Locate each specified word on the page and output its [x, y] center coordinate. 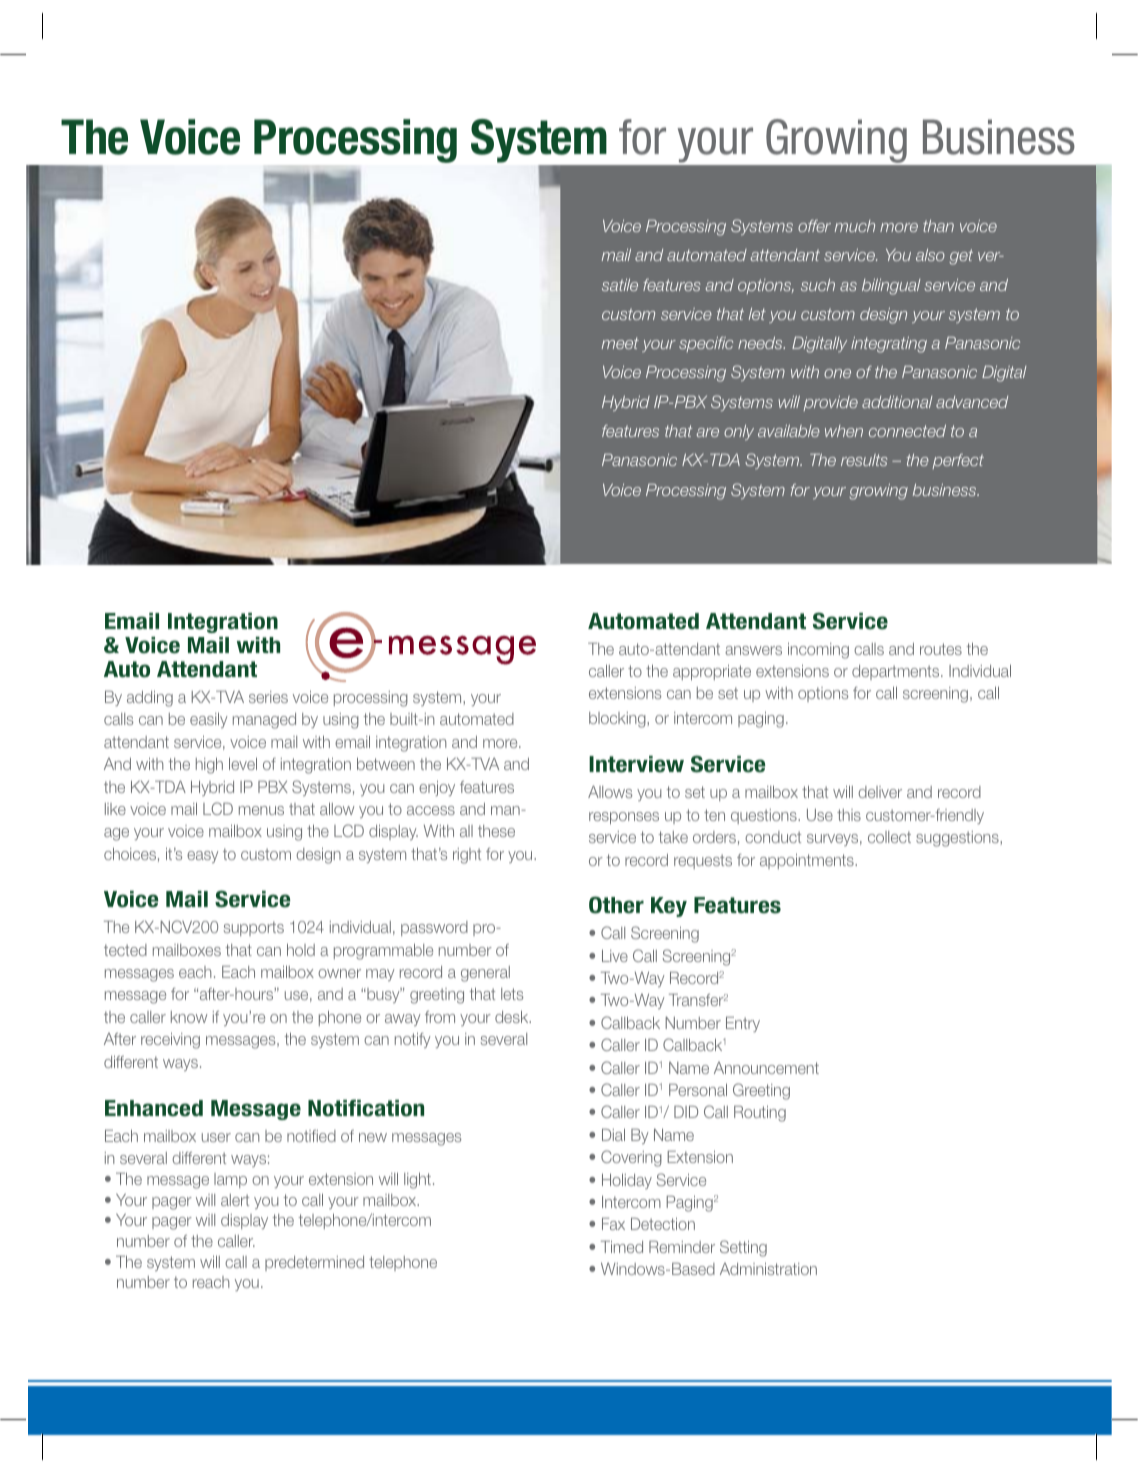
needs [761, 343]
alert [235, 1200]
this [849, 815]
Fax [613, 1224]
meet [620, 343]
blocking [618, 720]
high [209, 766]
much [855, 226]
